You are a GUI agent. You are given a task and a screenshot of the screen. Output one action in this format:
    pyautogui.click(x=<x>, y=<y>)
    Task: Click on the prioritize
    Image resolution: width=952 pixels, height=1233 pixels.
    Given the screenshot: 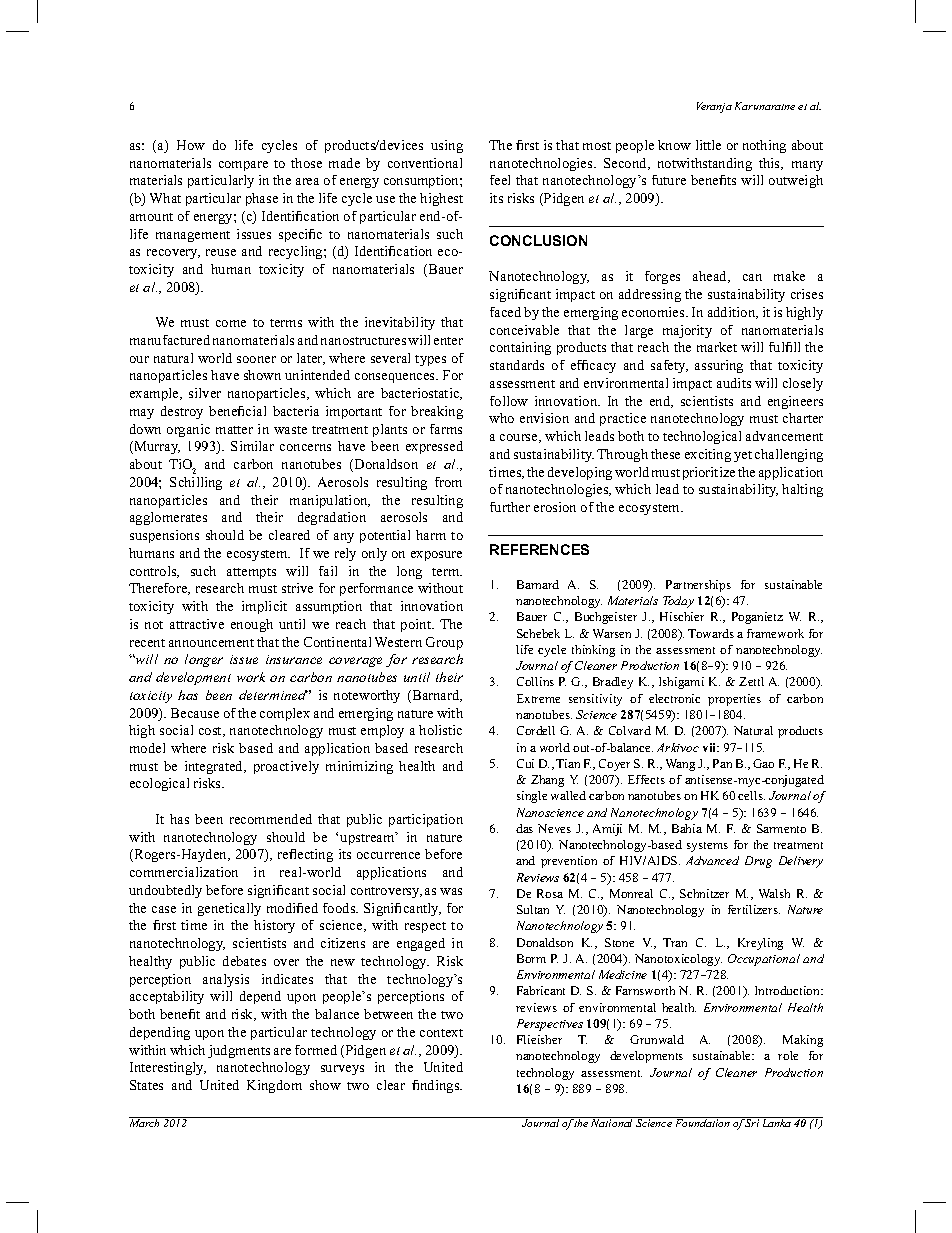 What is the action you would take?
    pyautogui.click(x=709, y=473)
